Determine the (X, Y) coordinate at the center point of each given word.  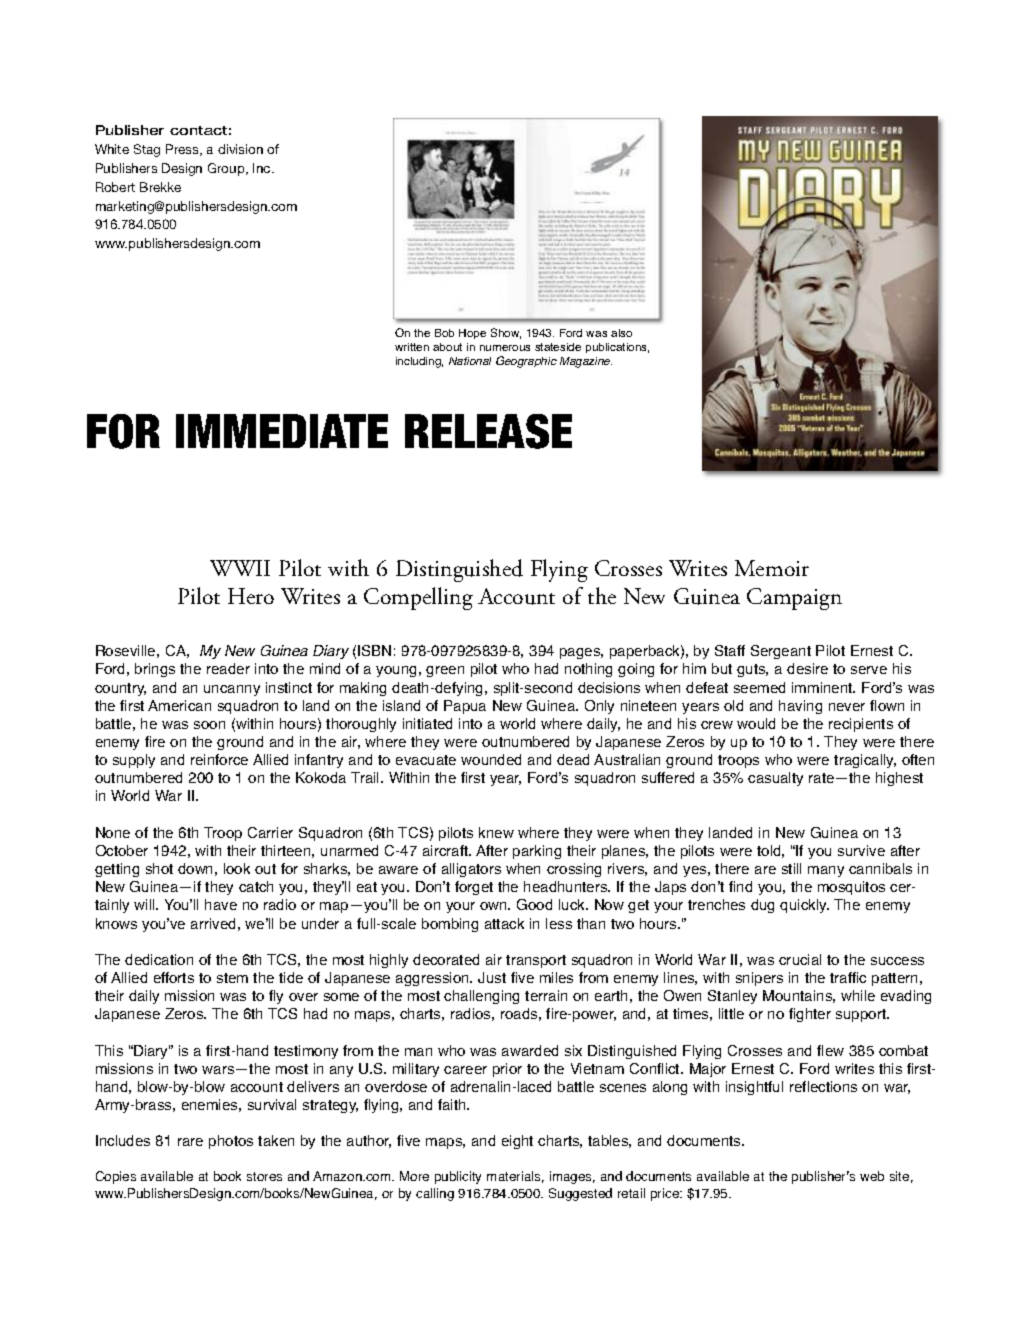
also (621, 333)
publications (617, 348)
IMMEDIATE (282, 431)
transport (536, 961)
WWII (240, 568)
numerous (505, 348)
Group (227, 169)
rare (190, 1142)
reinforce (219, 759)
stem (232, 978)
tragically (865, 761)
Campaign (794, 599)
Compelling (418, 598)
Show (506, 333)
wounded (491, 759)
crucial (800, 959)
